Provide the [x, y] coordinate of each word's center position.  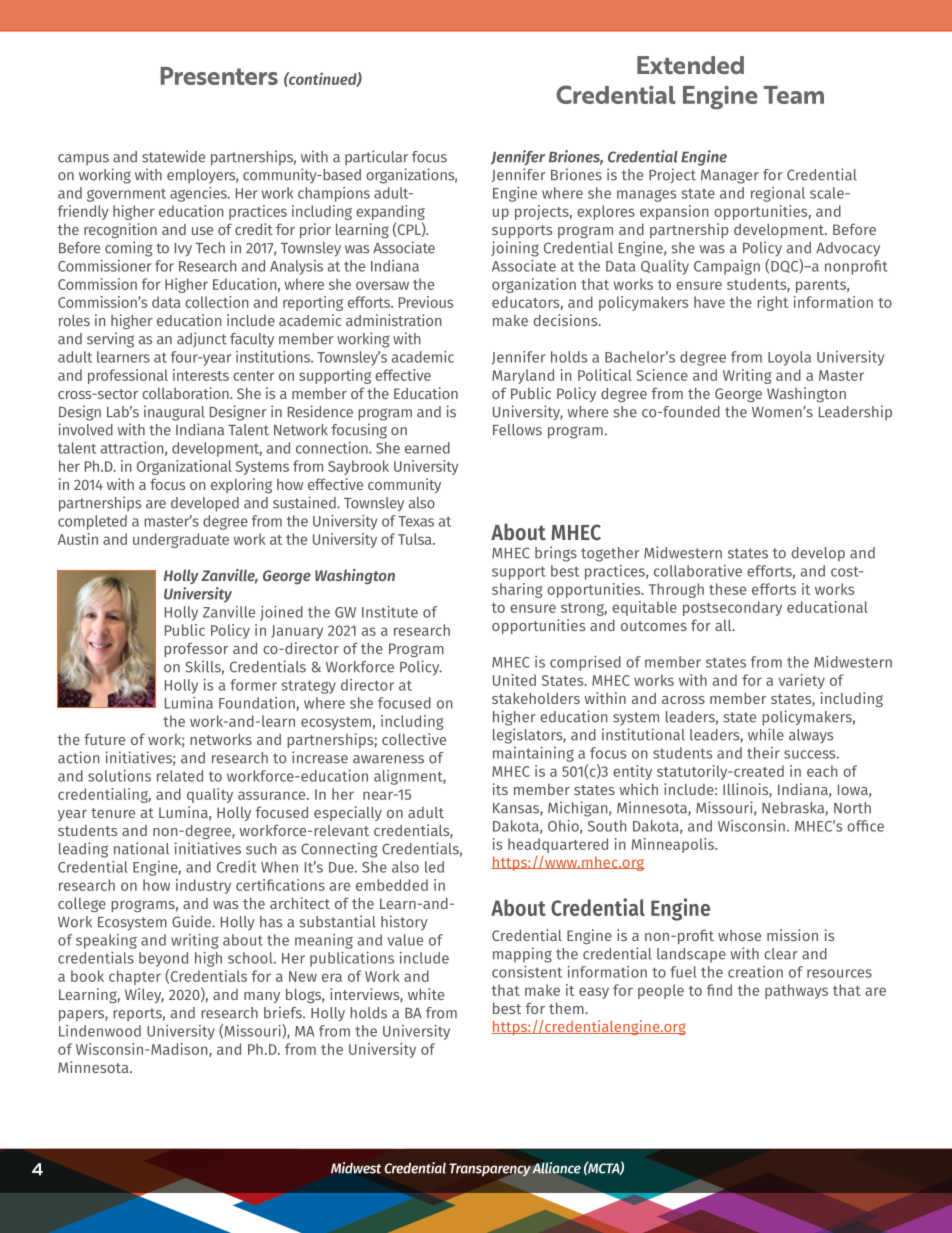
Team [794, 95]
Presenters [219, 76]
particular [376, 158]
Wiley [144, 995]
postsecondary [732, 608]
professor [196, 649]
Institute [390, 612]
